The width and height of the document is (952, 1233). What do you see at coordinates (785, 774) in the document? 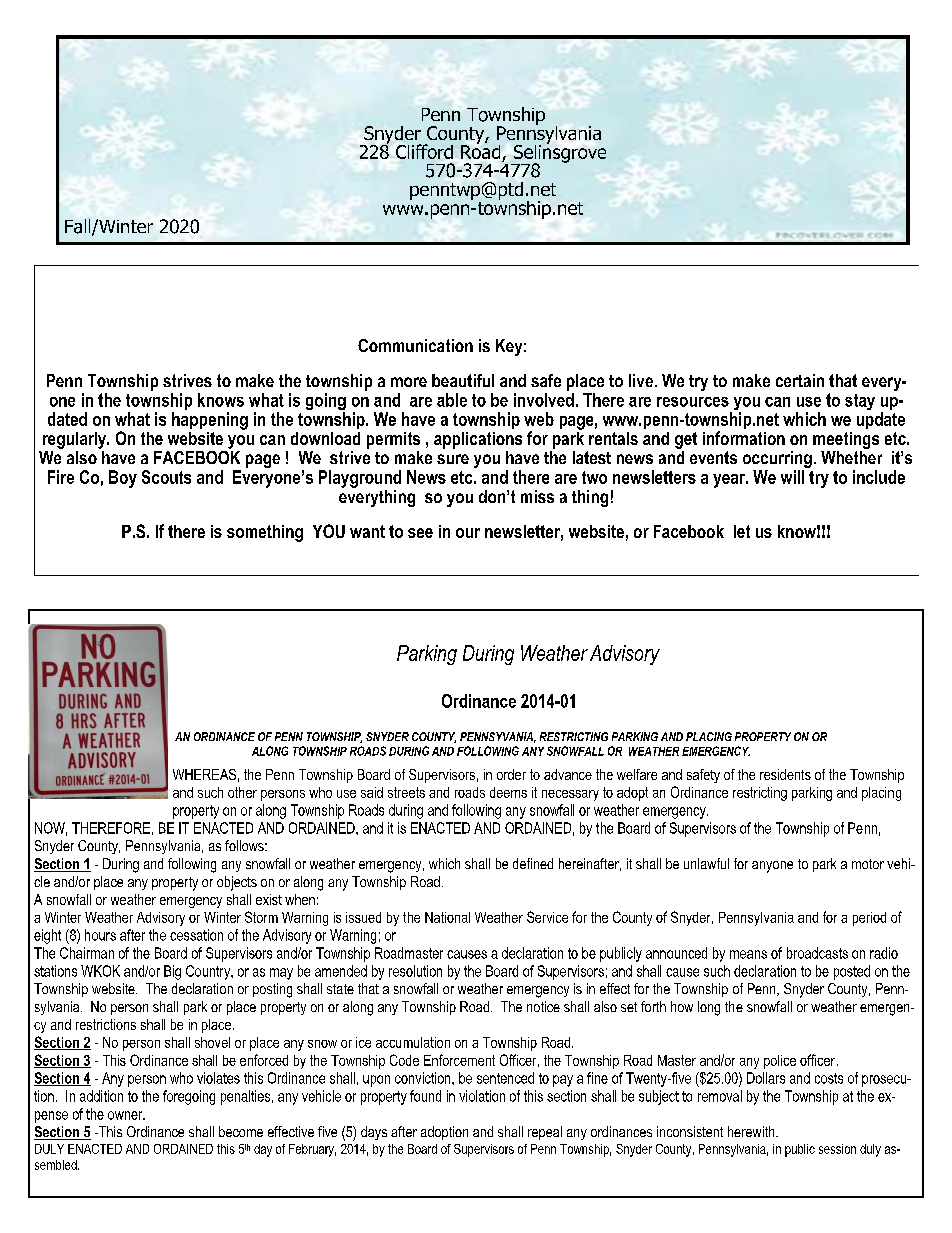
I see `residents` at bounding box center [785, 774].
